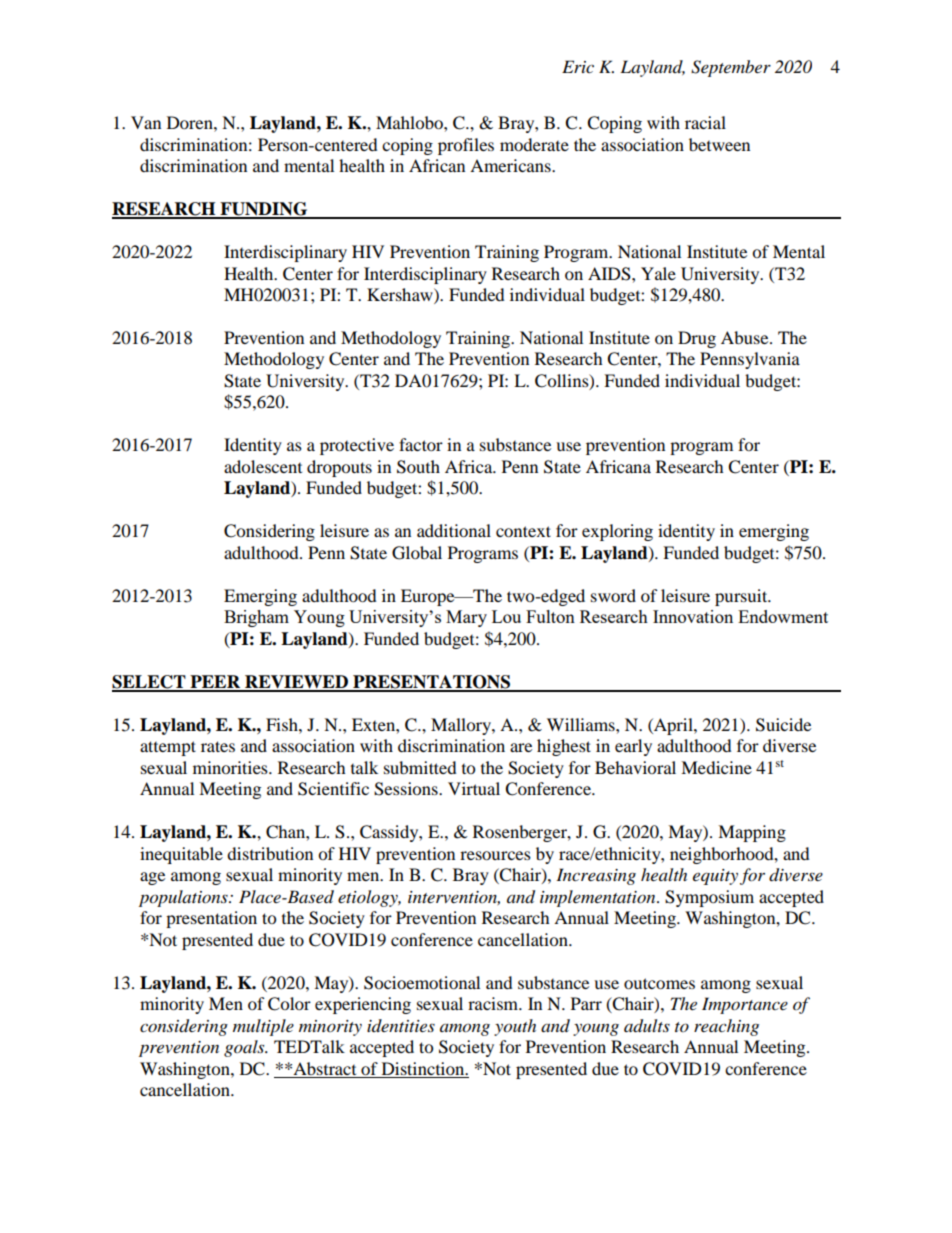  Describe the element at coordinates (705, 122) in the document. I see `racial` at that location.
